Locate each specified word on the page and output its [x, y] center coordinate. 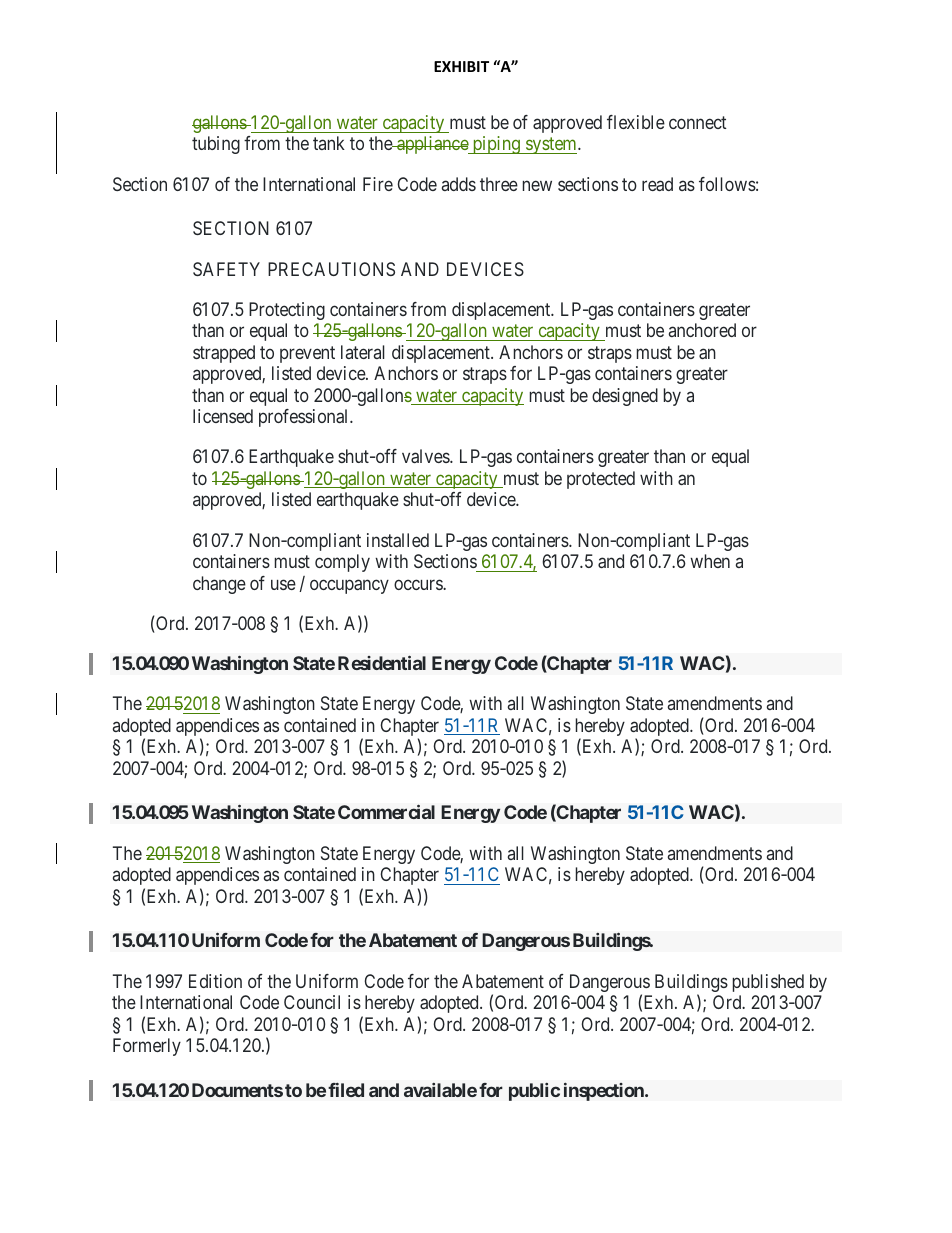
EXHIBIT [461, 66]
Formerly [147, 1047]
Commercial [386, 812]
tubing [216, 145]
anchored [702, 330]
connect [698, 122]
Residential [382, 663]
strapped [224, 354]
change [219, 585]
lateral [363, 352]
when [710, 561]
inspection [605, 1091]
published [768, 983]
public [534, 1092]
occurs [419, 584]
